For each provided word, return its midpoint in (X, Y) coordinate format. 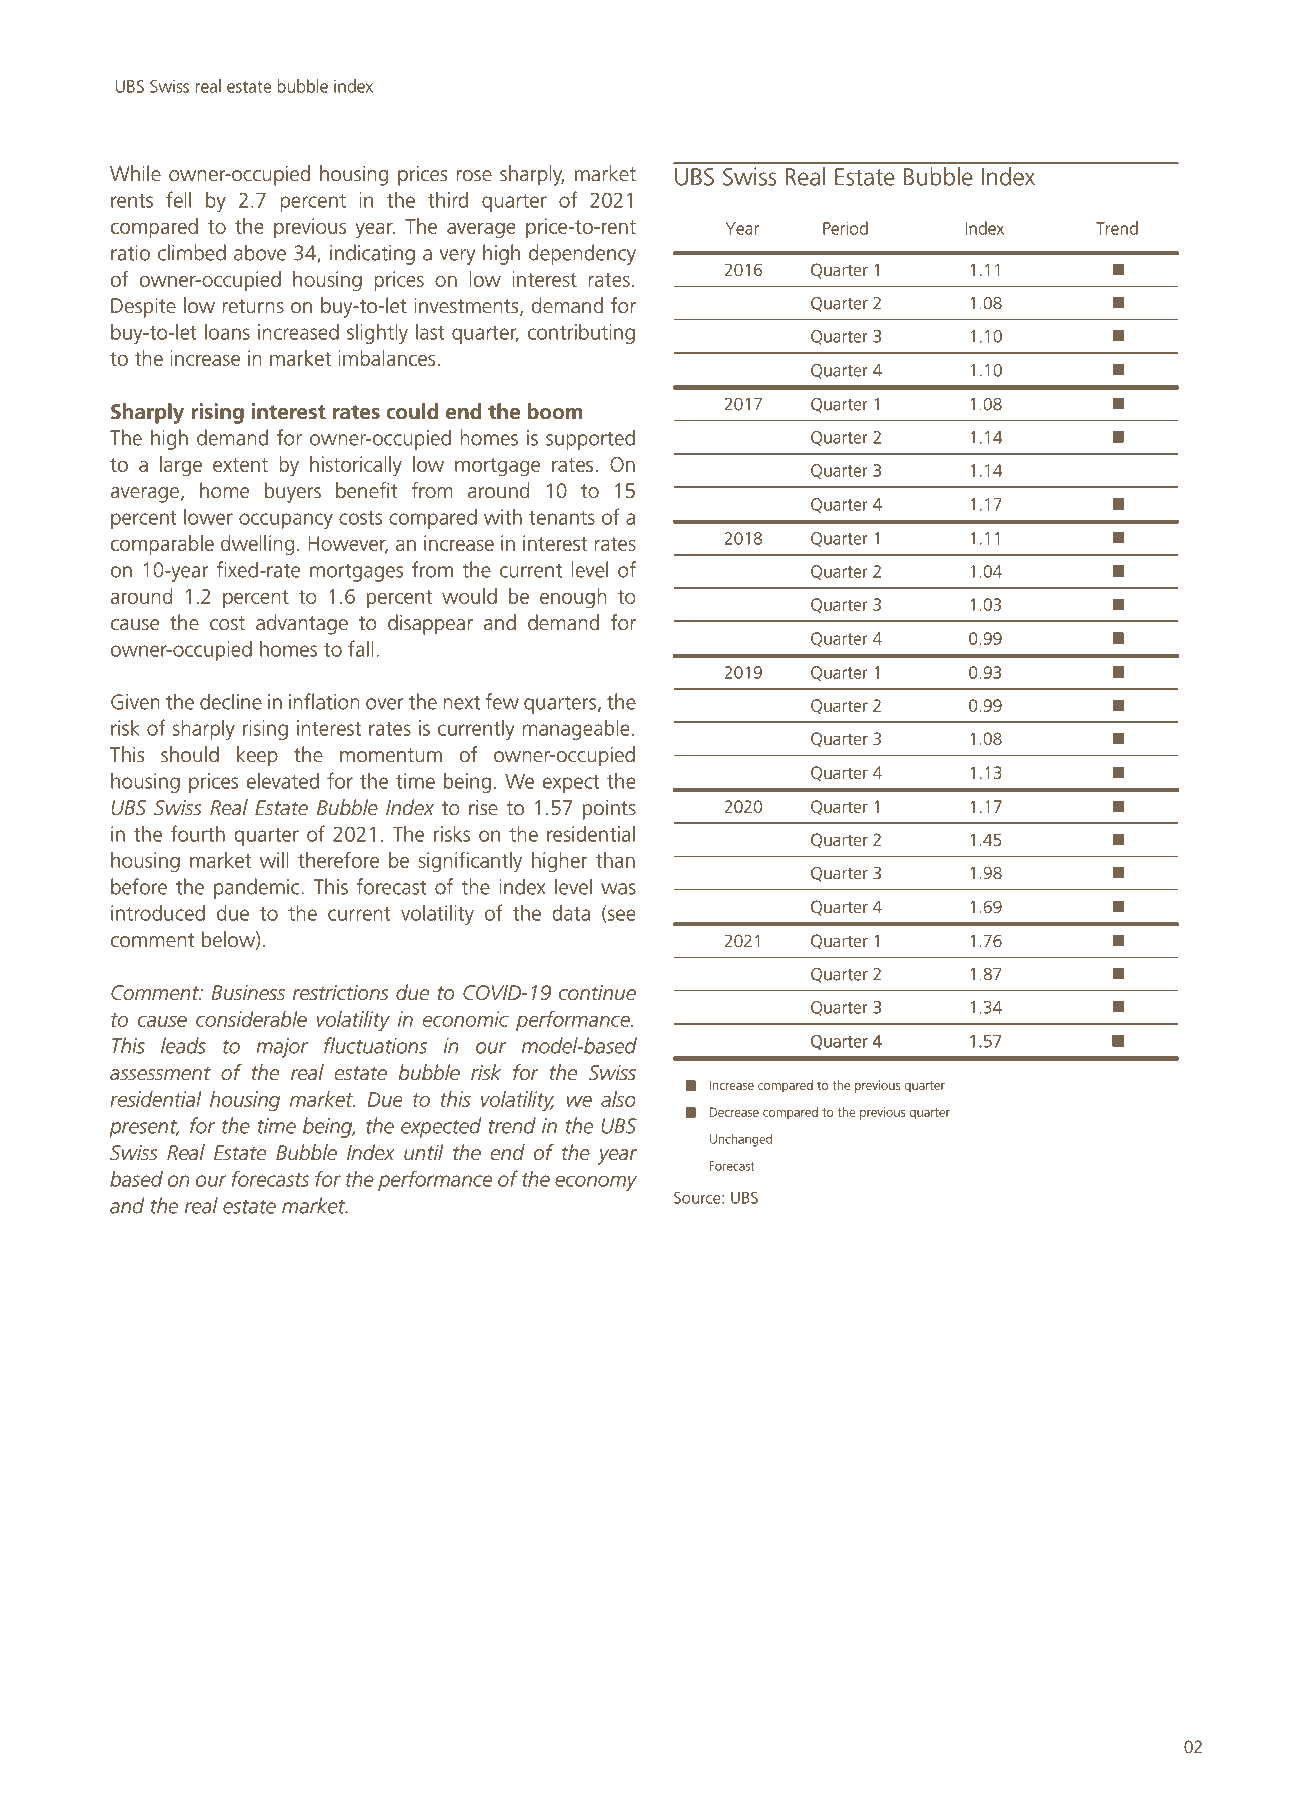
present (144, 1129)
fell (178, 199)
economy (596, 1183)
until (423, 1152)
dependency (582, 254)
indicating (372, 254)
